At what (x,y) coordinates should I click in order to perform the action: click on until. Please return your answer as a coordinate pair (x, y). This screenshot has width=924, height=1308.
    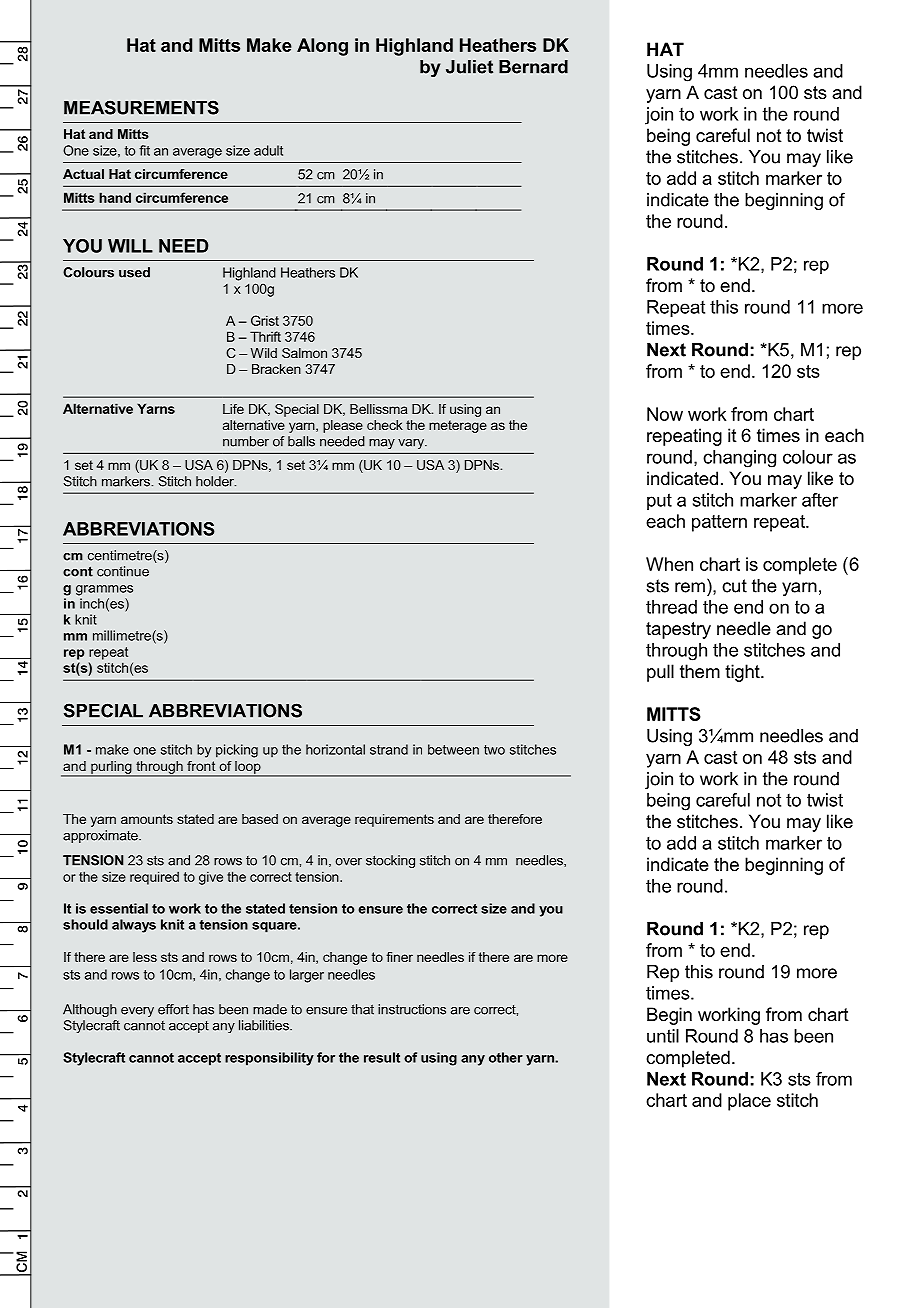
    Looking at the image, I should click on (663, 1036).
